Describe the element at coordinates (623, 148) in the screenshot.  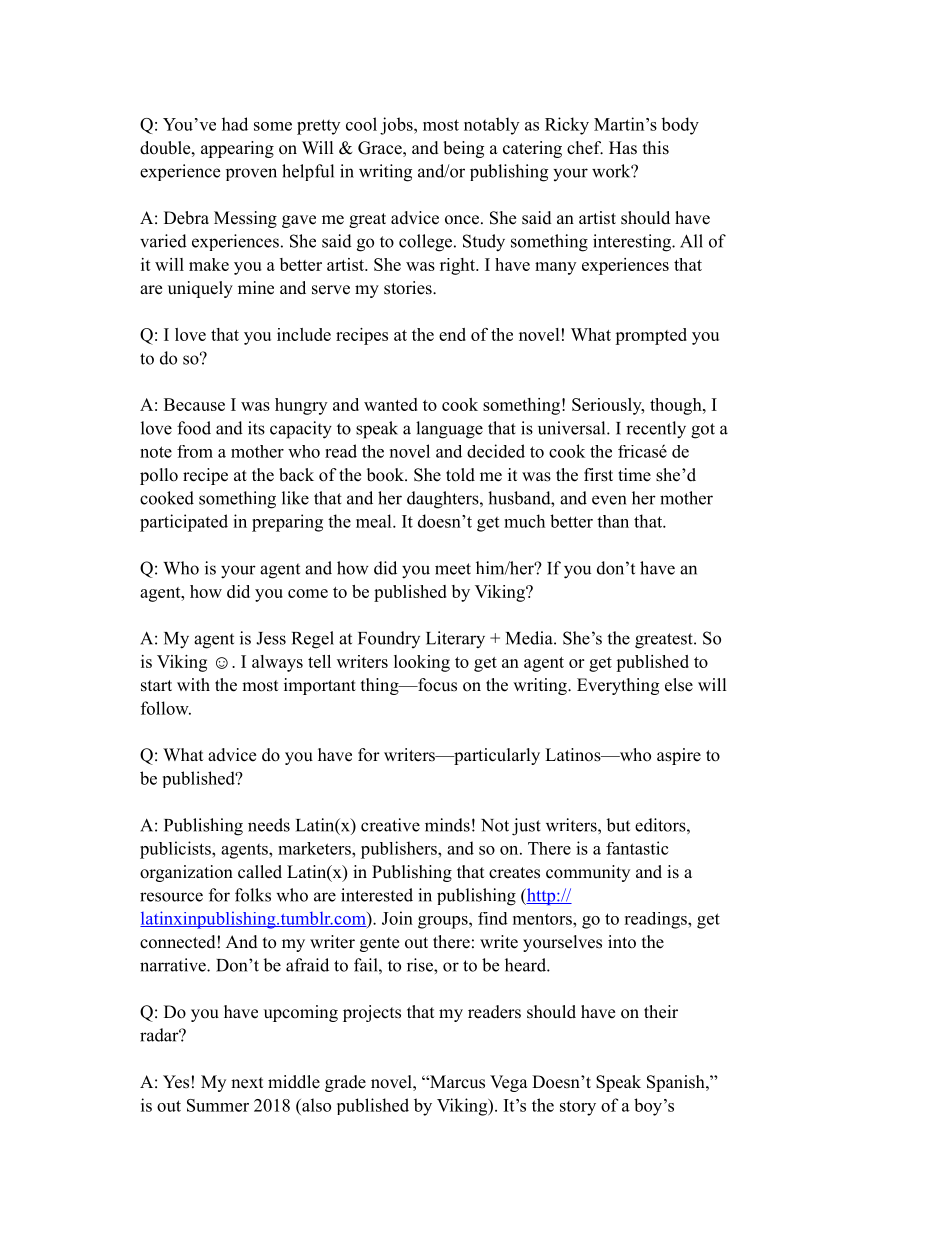
I see `Has` at that location.
